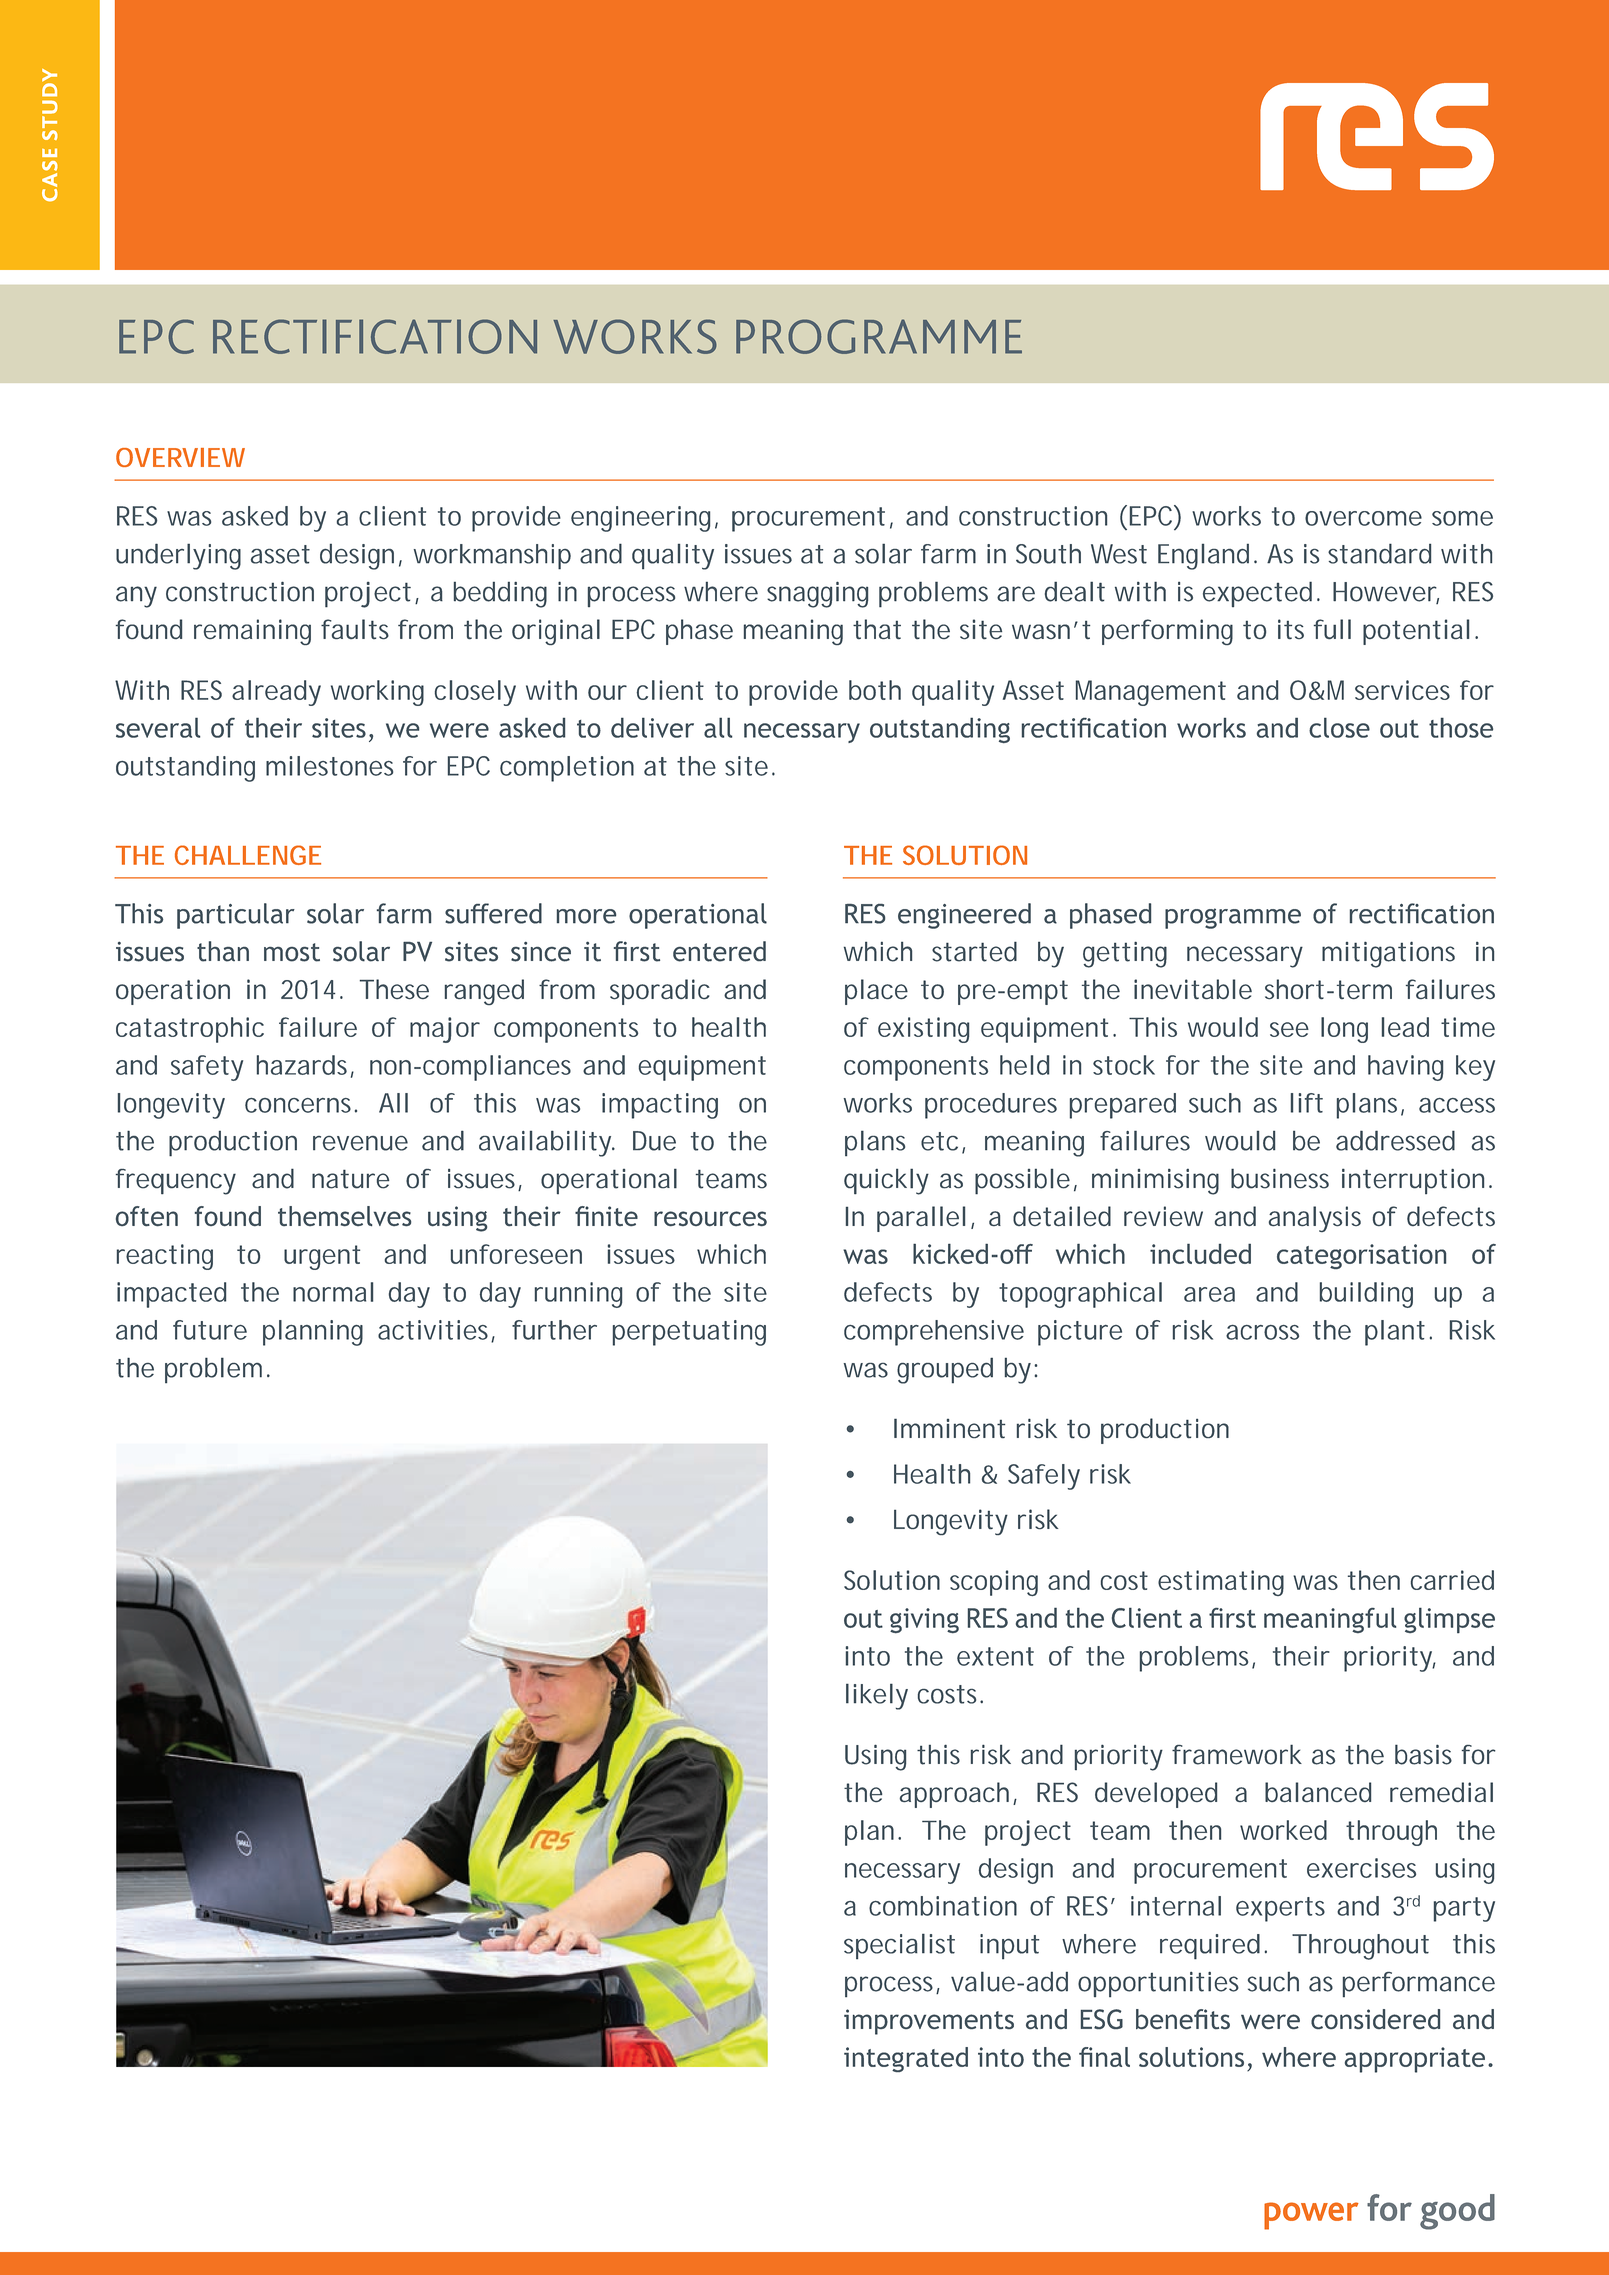 The image size is (1609, 2275). I want to click on specialist, so click(899, 1946).
